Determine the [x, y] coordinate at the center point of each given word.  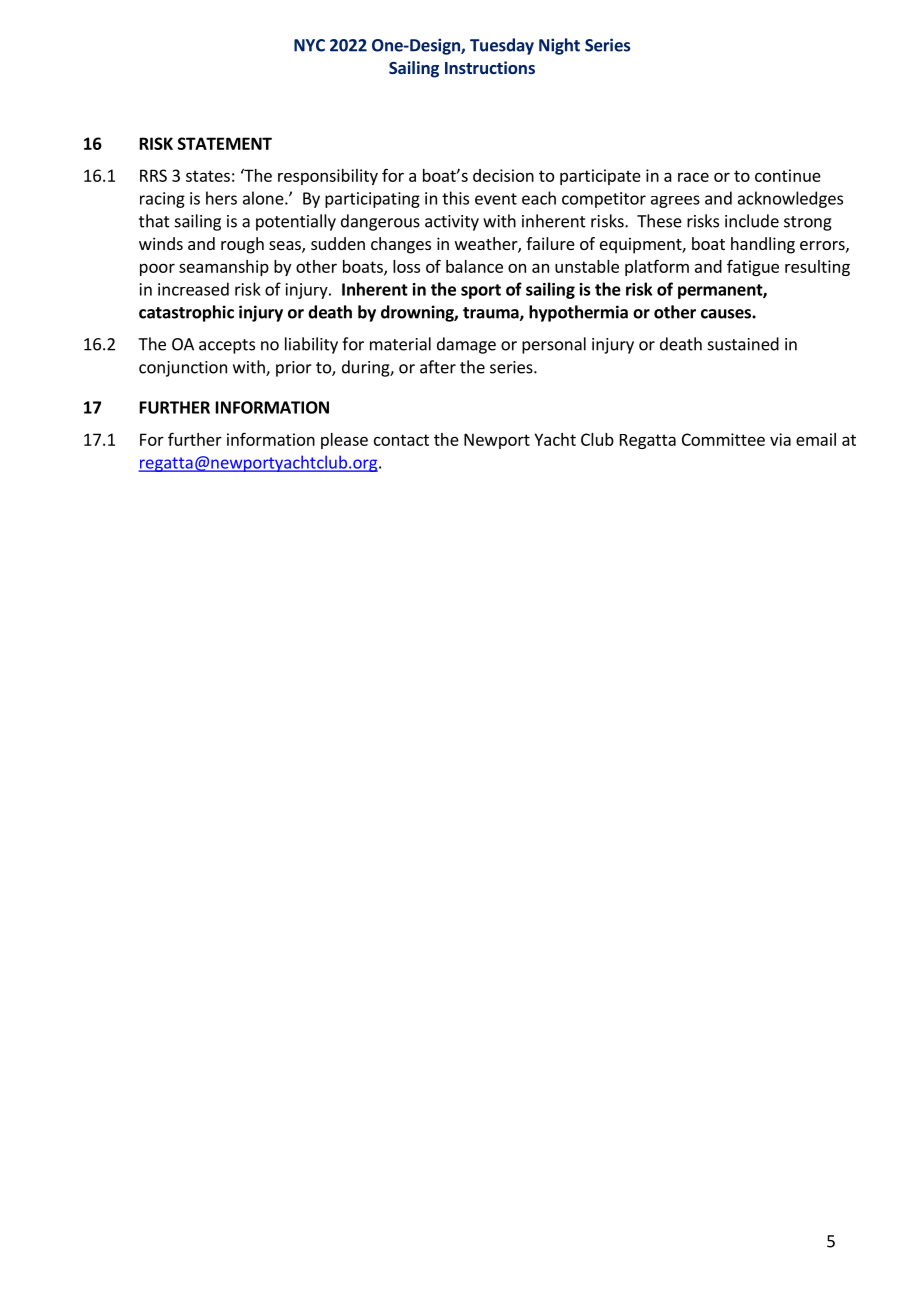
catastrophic [186, 313]
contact [401, 440]
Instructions [490, 67]
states [208, 176]
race [693, 177]
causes [727, 314]
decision [503, 175]
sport [481, 291]
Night [559, 46]
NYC [309, 45]
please [344, 441]
